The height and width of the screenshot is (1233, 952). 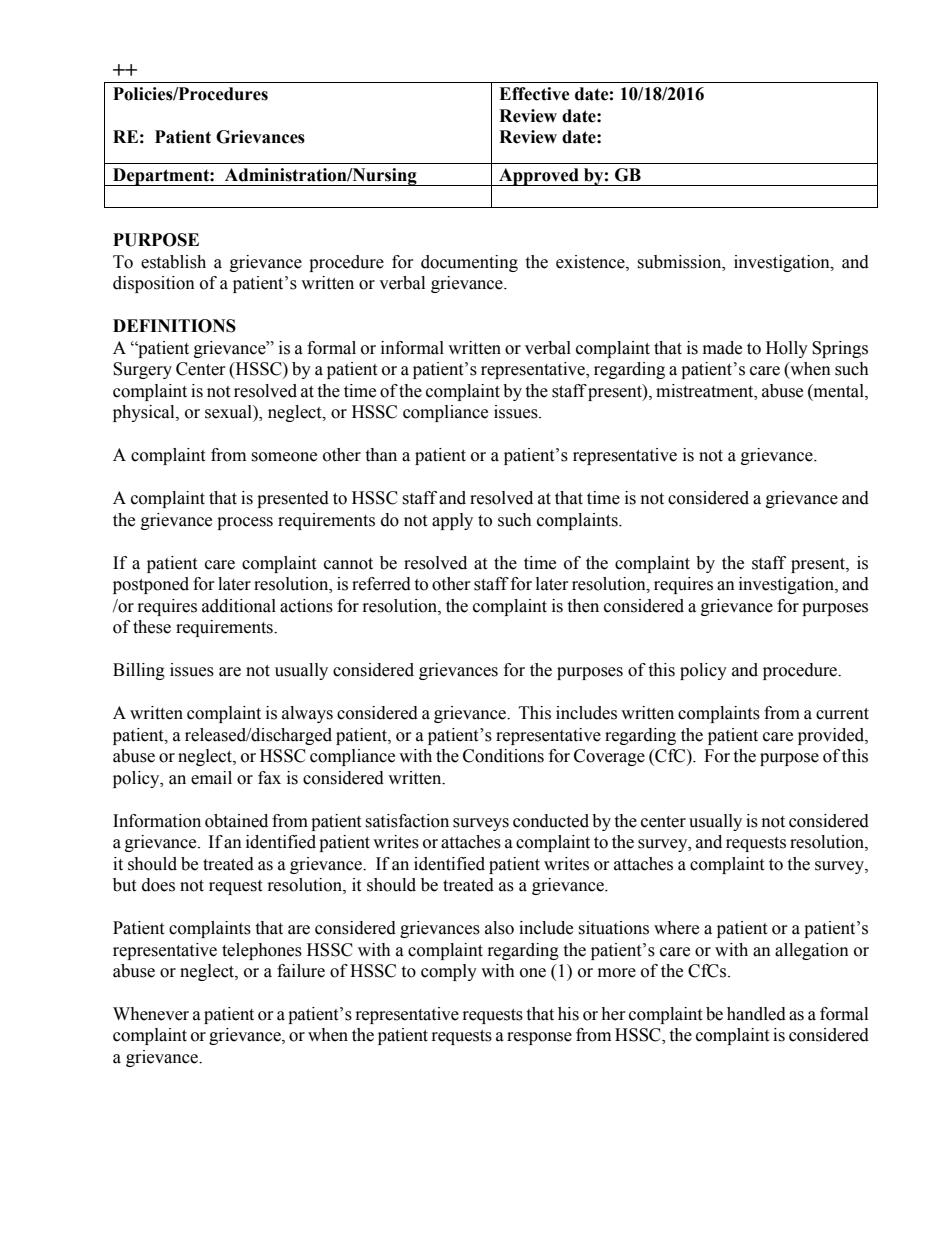 What do you see at coordinates (151, 585) in the screenshot?
I see `postponed` at bounding box center [151, 585].
